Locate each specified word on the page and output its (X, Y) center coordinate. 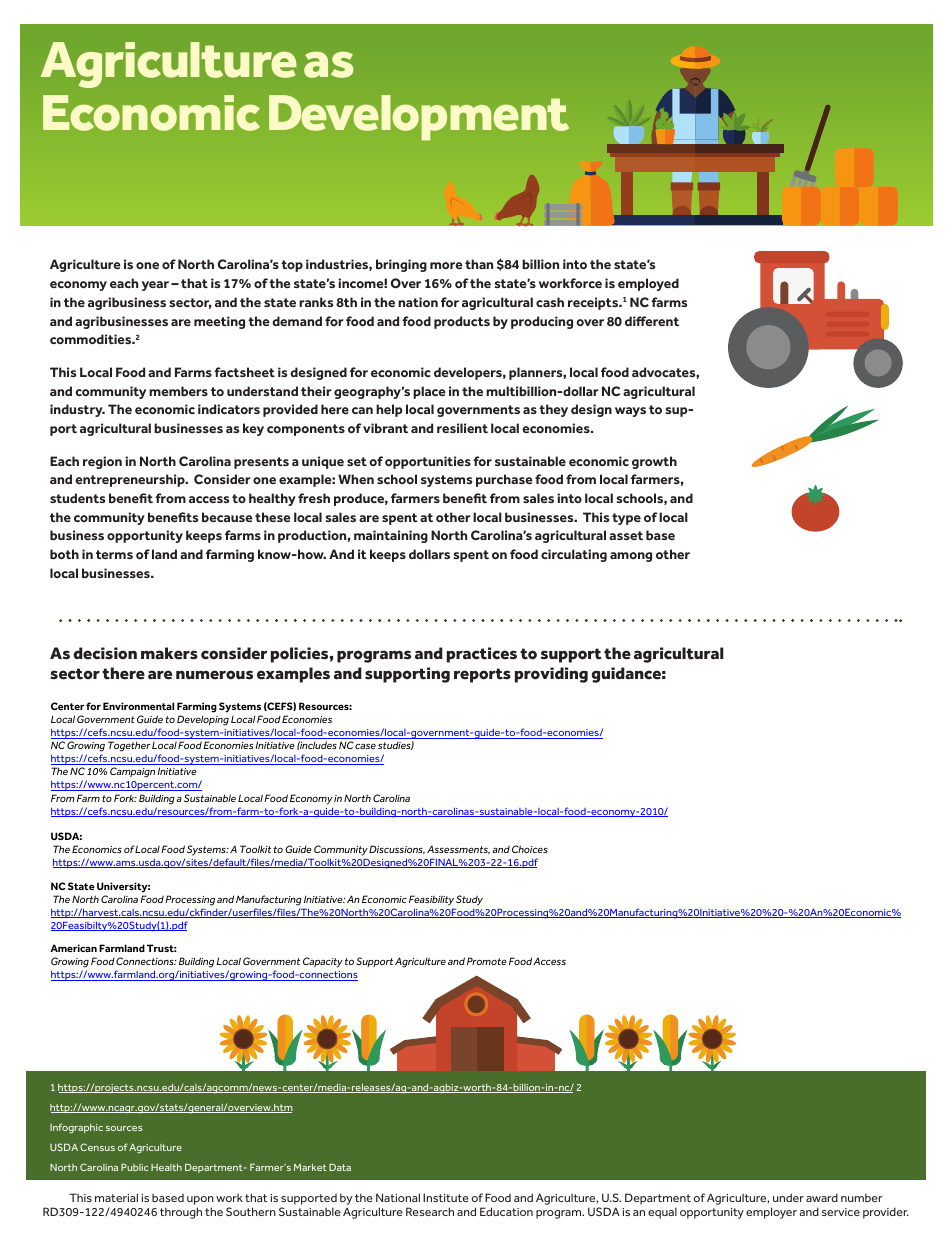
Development (419, 118)
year (157, 286)
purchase (504, 480)
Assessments (458, 849)
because (227, 517)
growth (654, 462)
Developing (203, 720)
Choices (530, 849)
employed (648, 284)
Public (134, 1167)
